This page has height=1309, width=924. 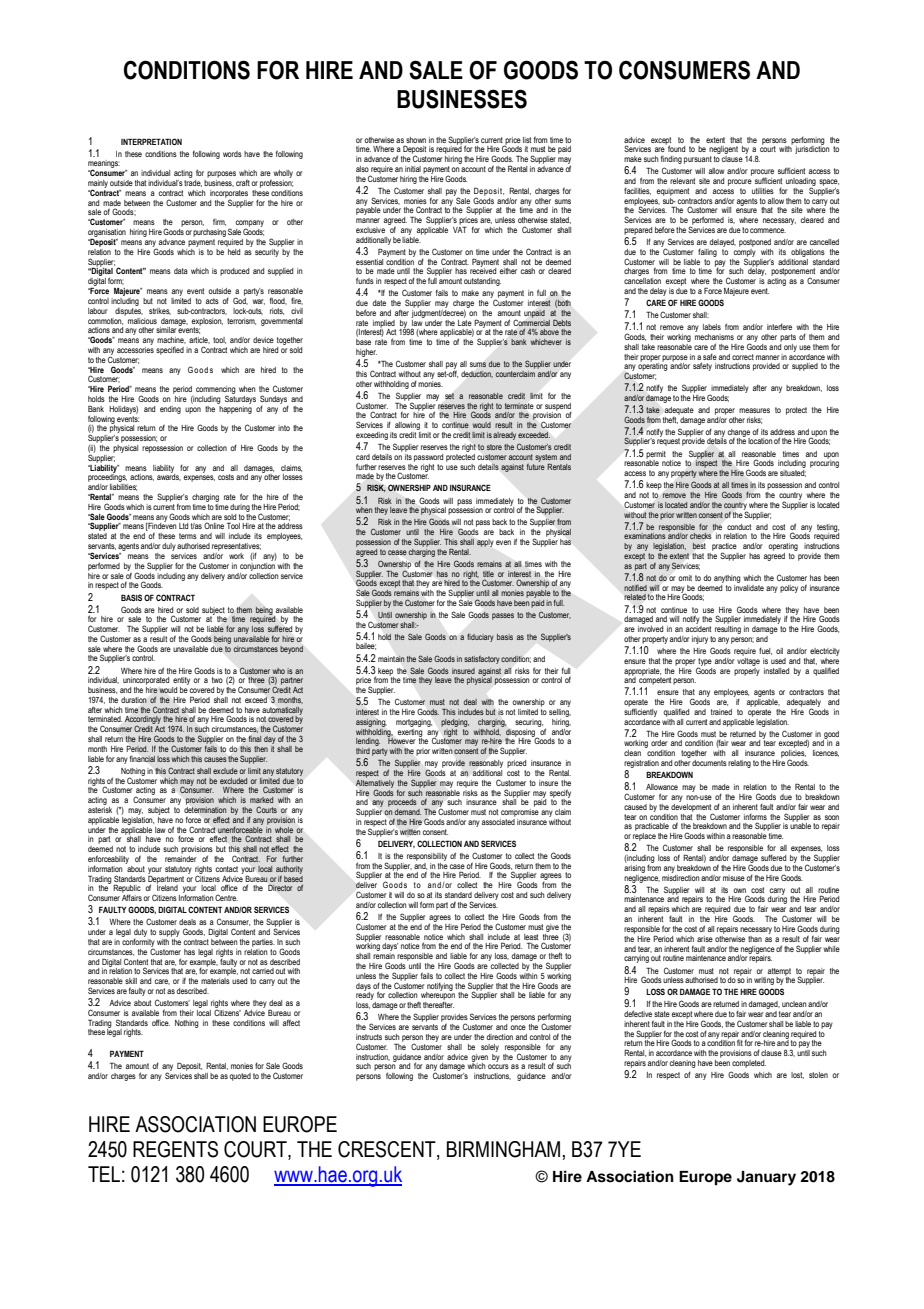 I want to click on awards, so click(x=169, y=476).
